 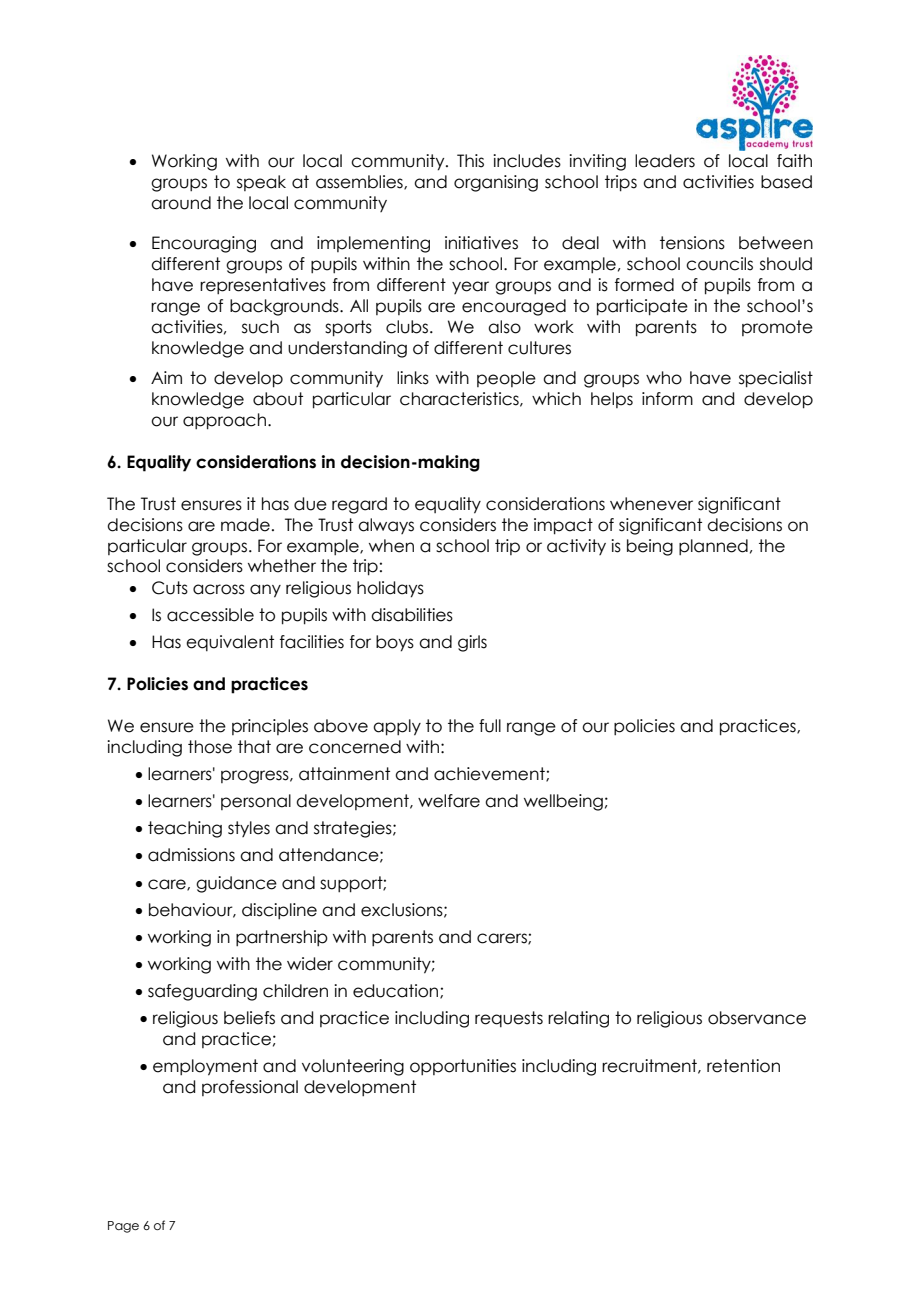 I want to click on opportunities, so click(x=463, y=1067).
